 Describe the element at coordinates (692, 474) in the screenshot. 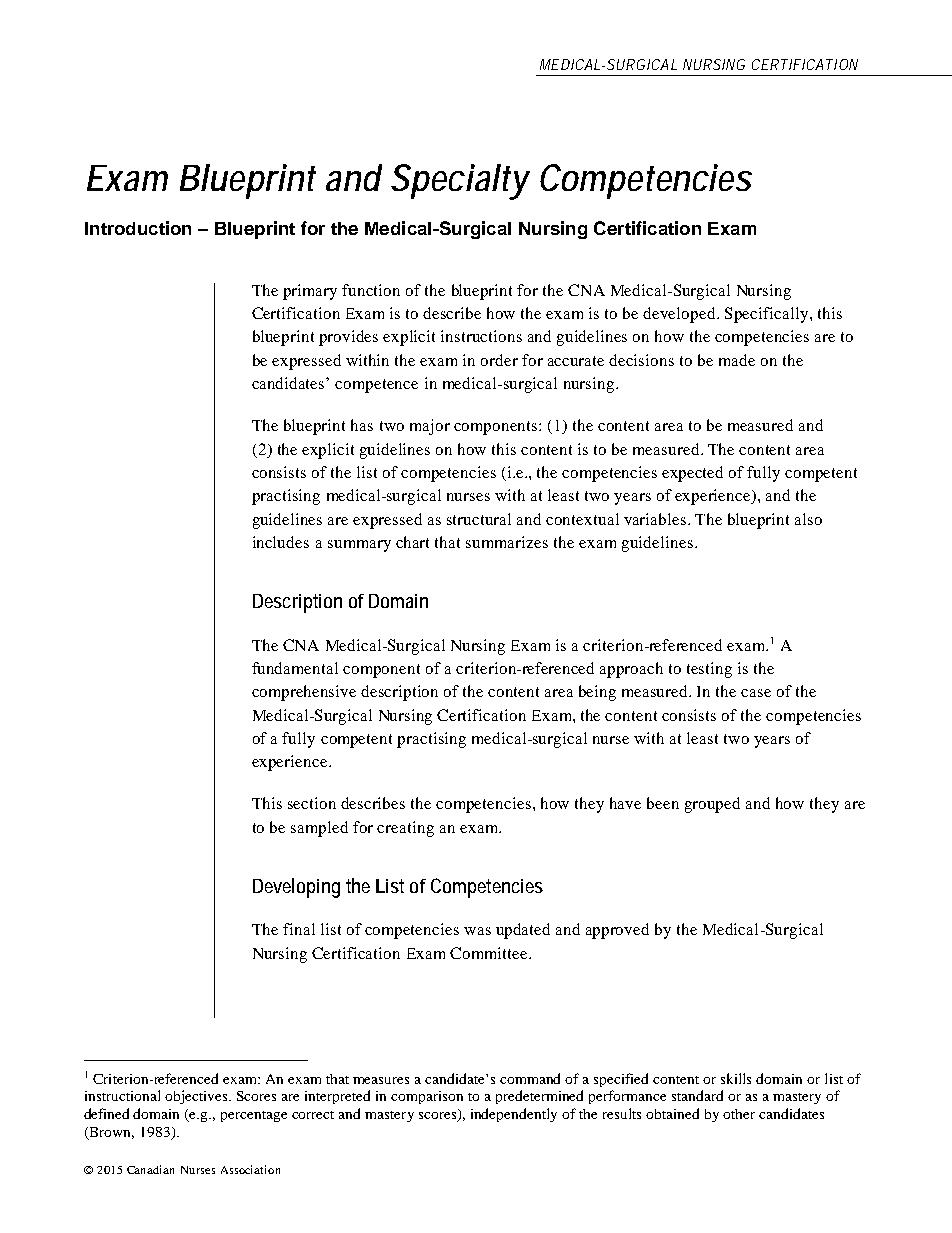

I see `expected` at that location.
